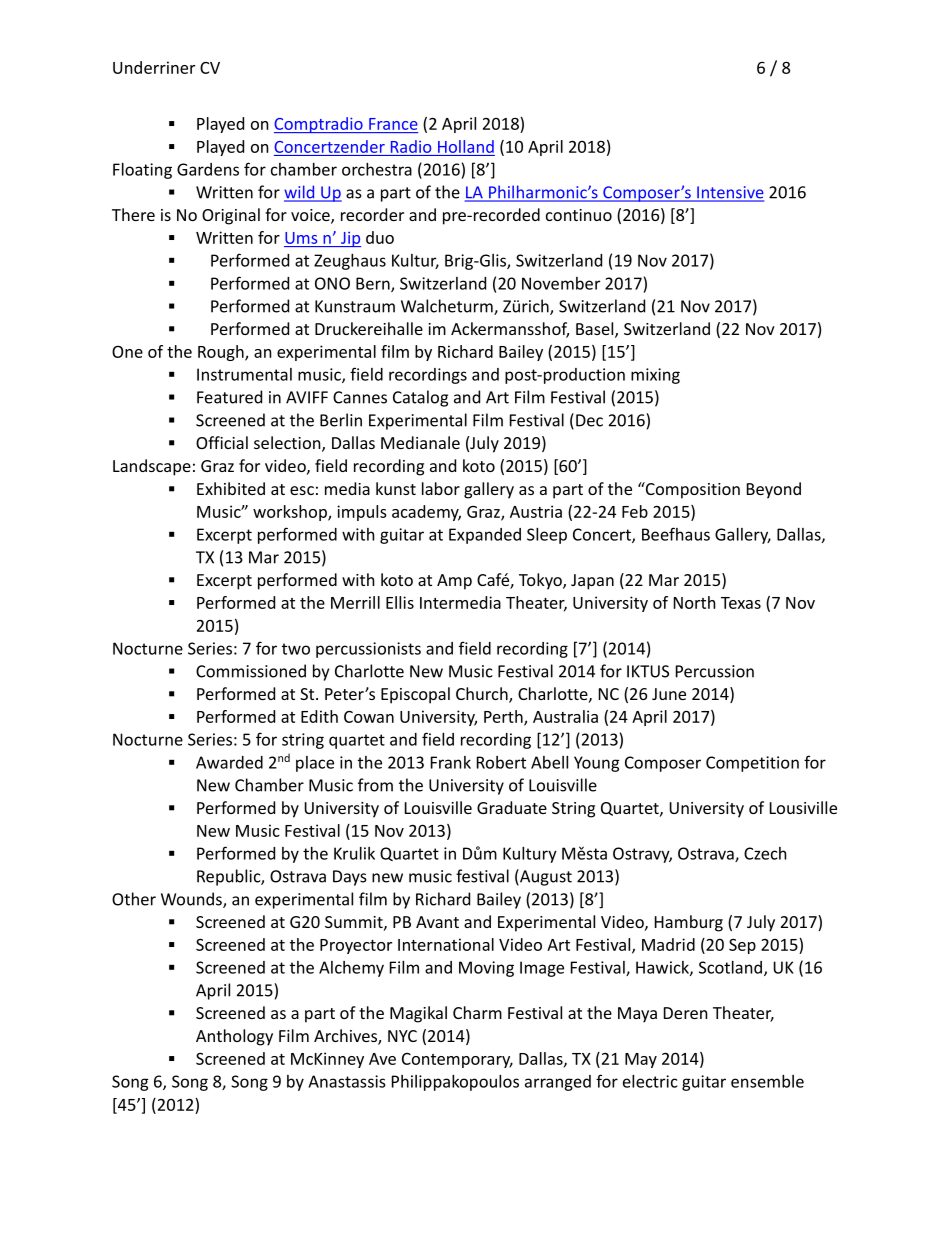 The width and height of the screenshot is (952, 1233). What do you see at coordinates (251, 671) in the screenshot?
I see `Commissioned` at bounding box center [251, 671].
